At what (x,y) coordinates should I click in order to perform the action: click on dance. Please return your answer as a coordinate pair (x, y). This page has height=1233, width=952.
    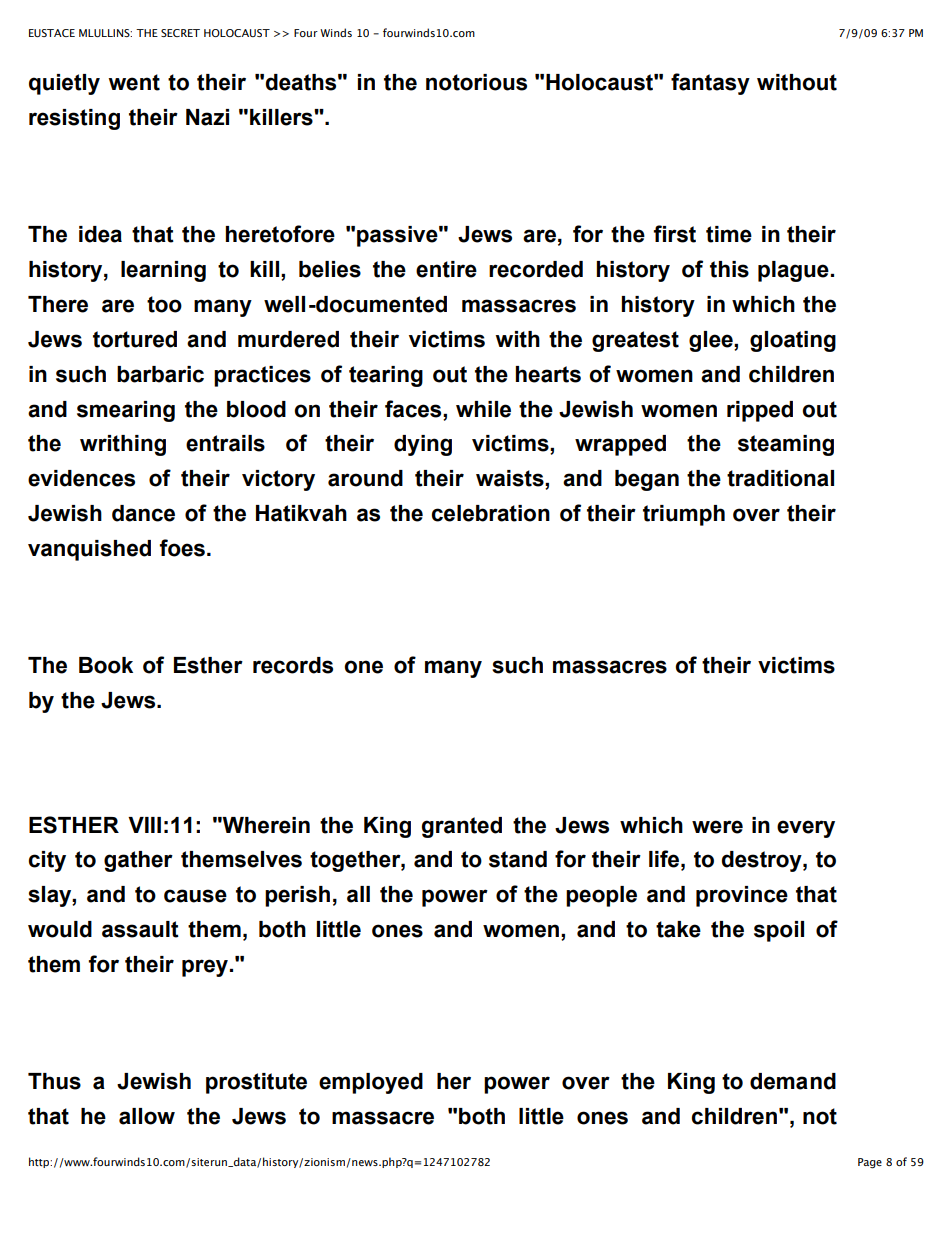
    Looking at the image, I should click on (143, 513).
